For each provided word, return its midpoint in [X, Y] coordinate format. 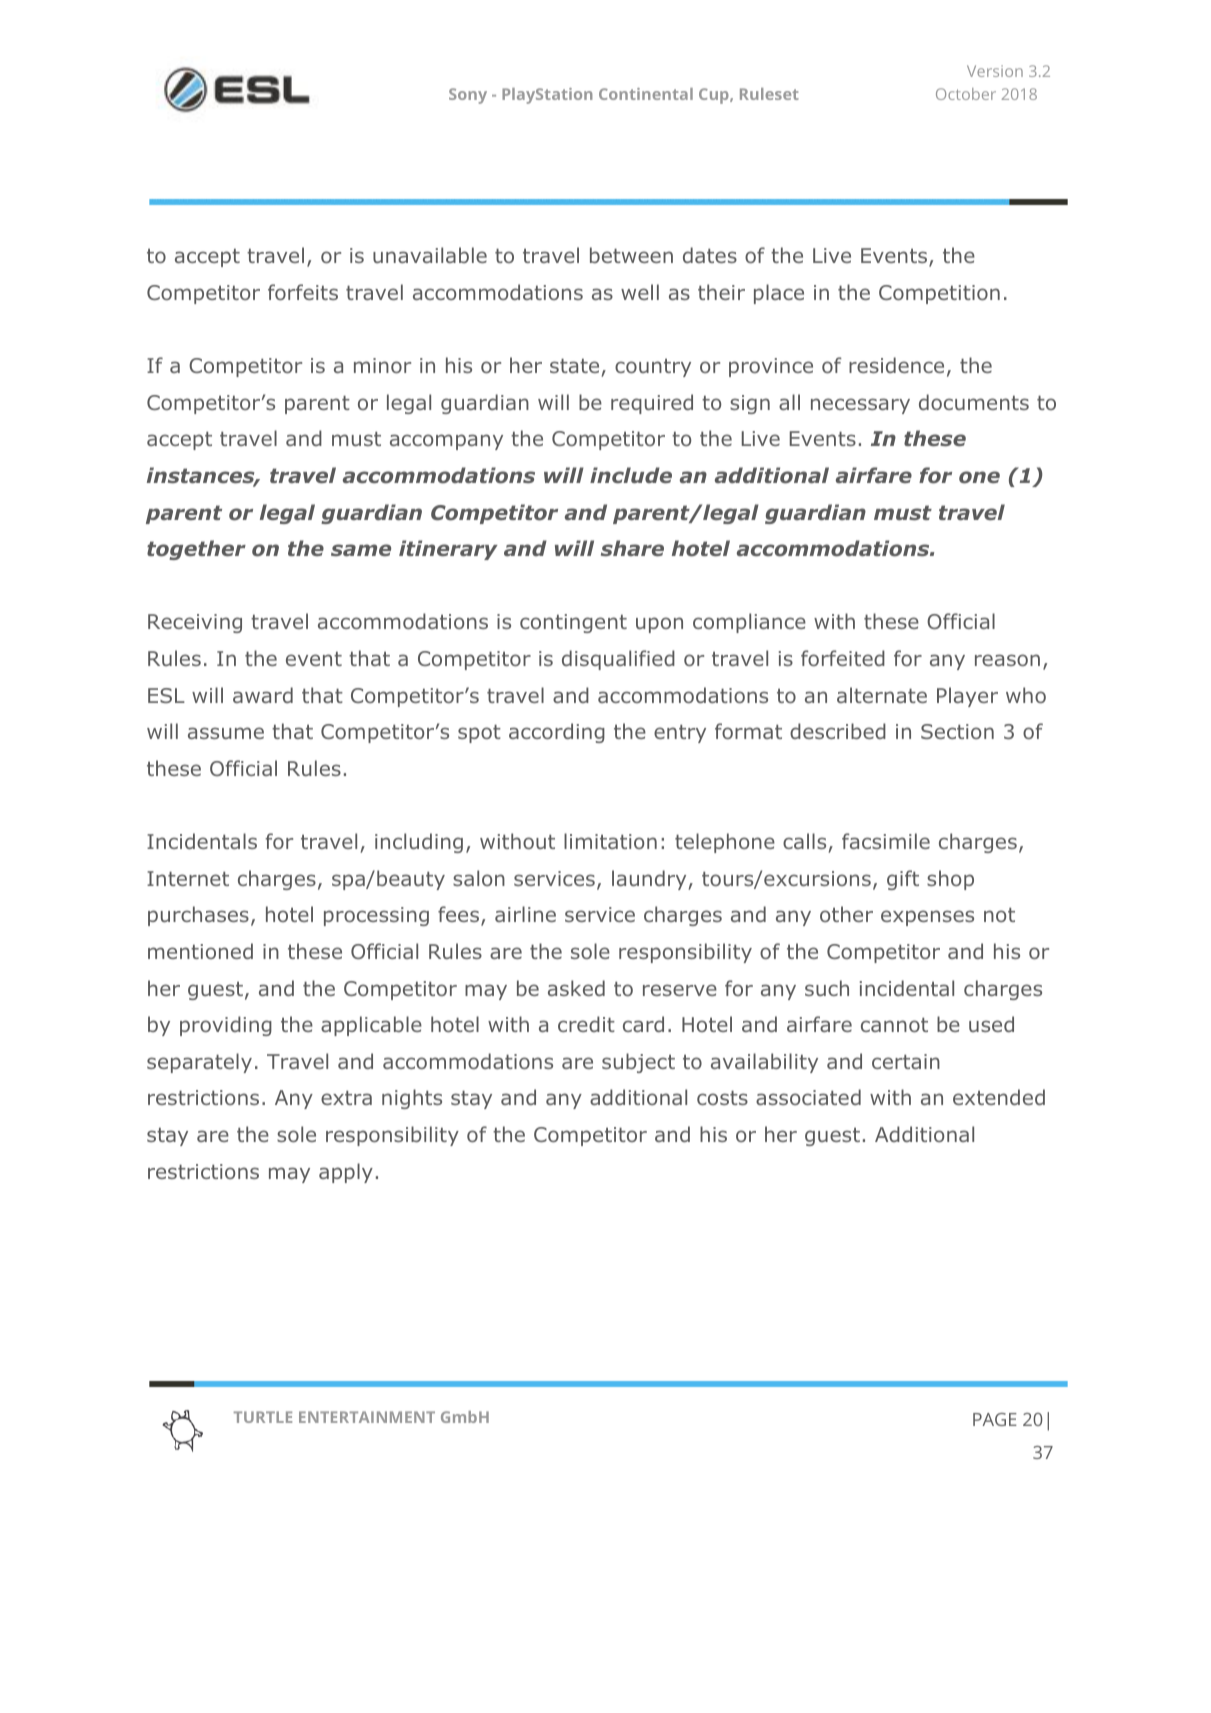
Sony [468, 96]
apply [346, 1173]
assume [226, 733]
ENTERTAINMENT [367, 1417]
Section [957, 731]
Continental [646, 94]
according [557, 733]
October [966, 94]
